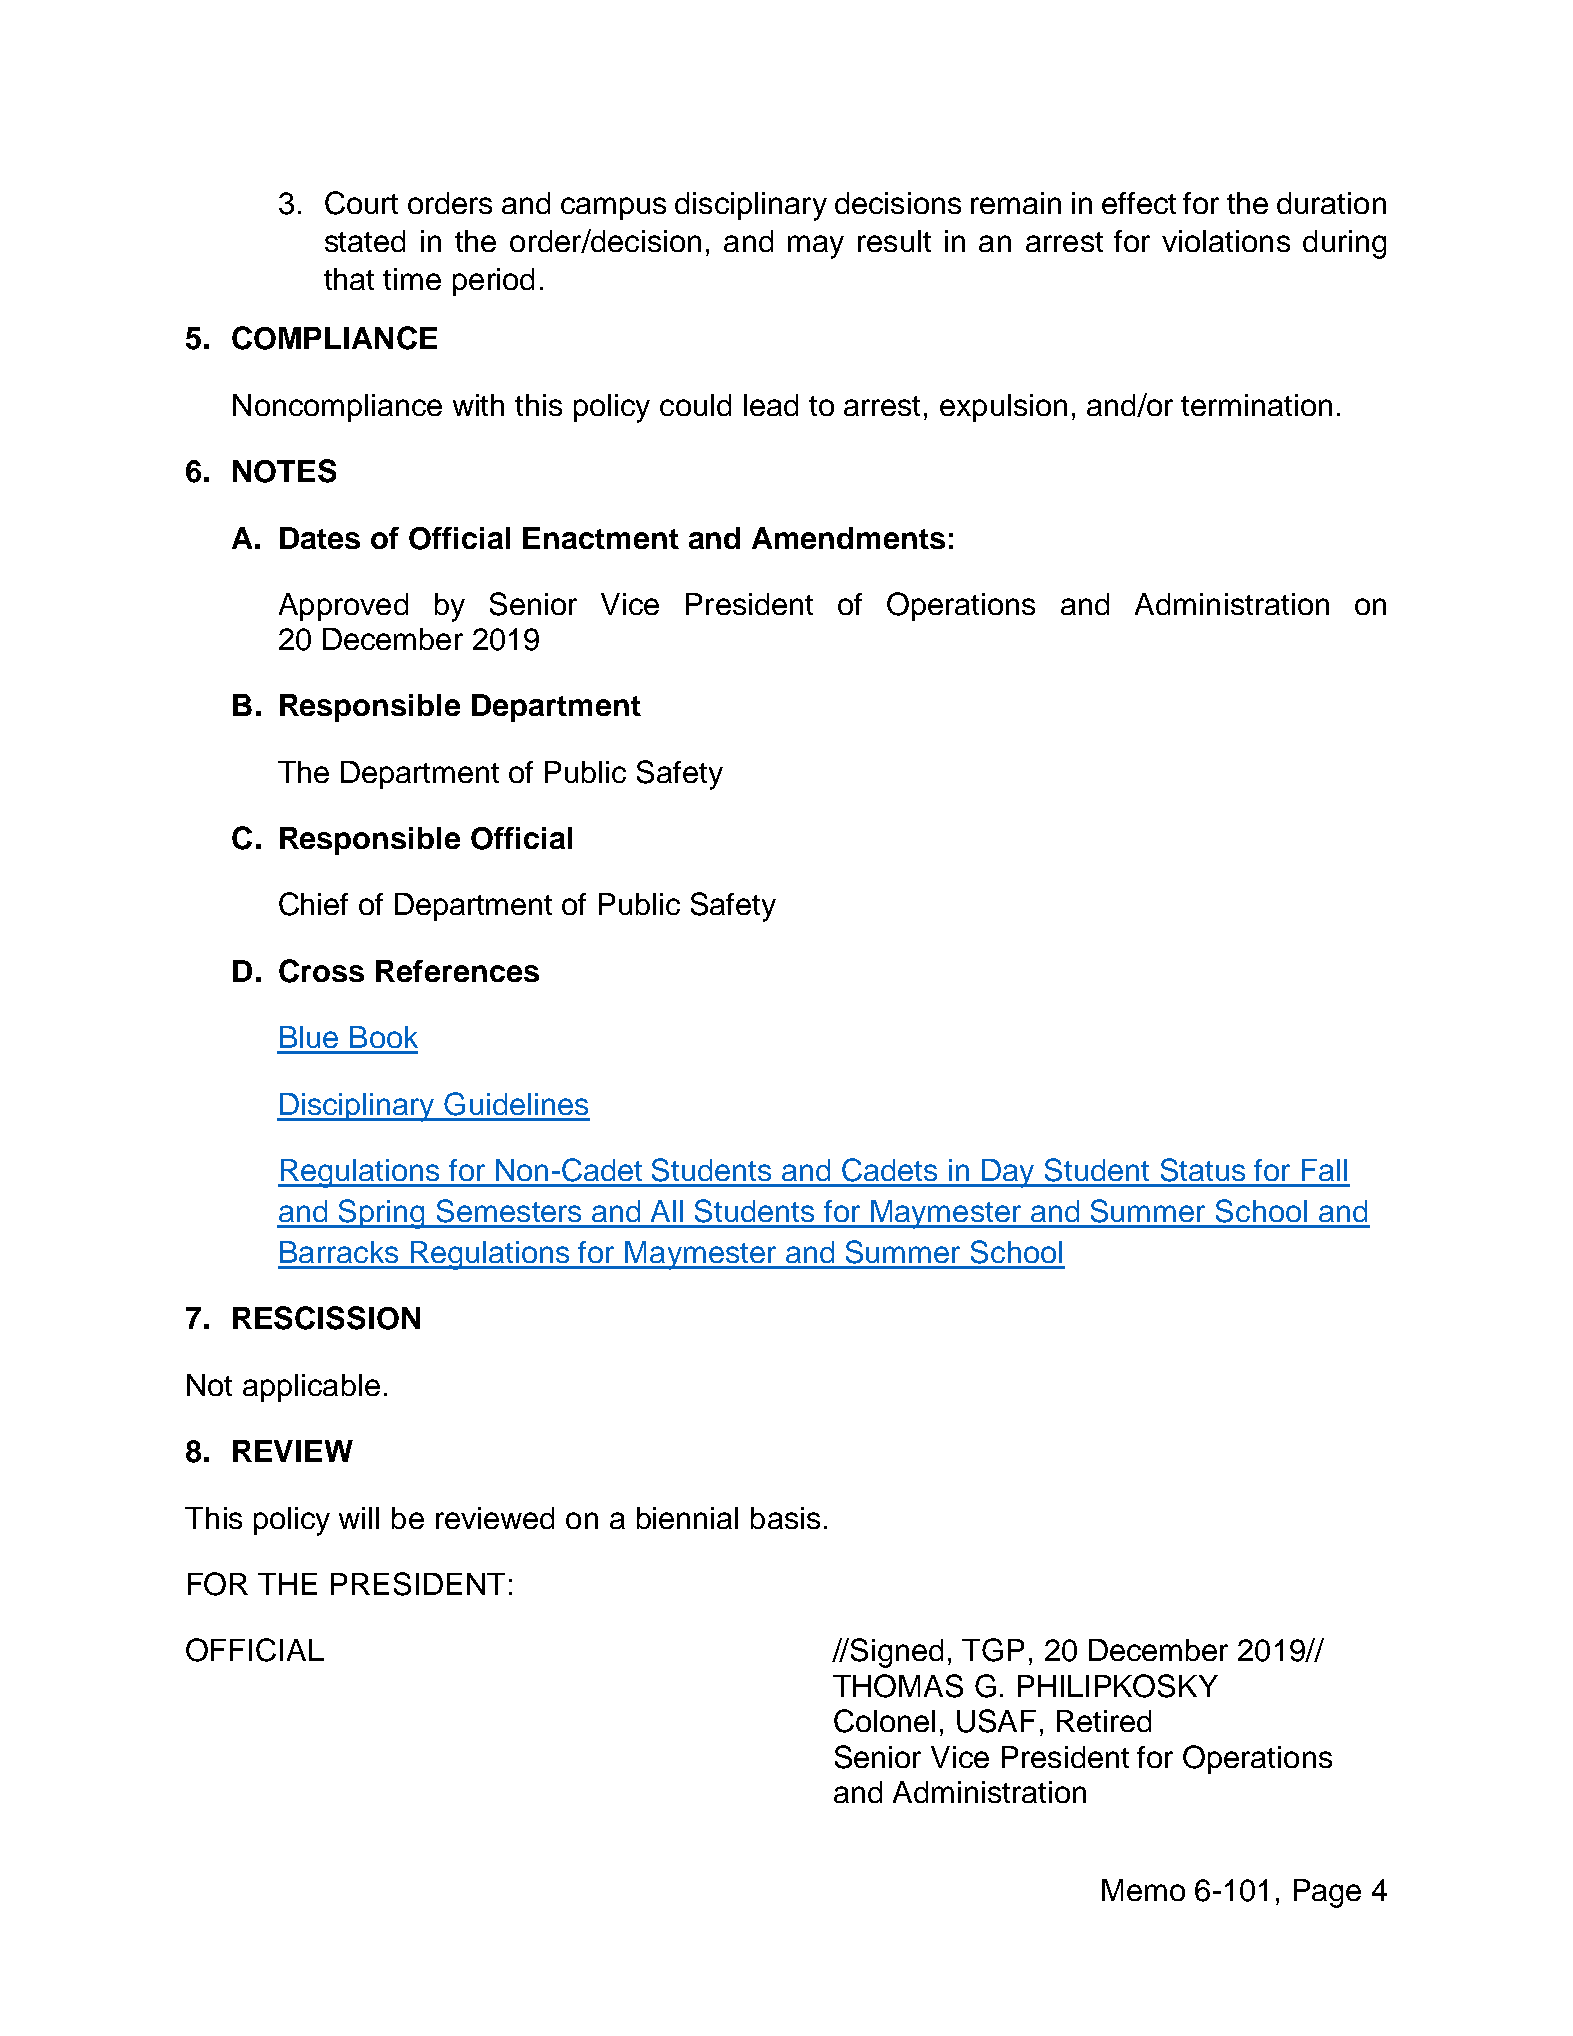 This screenshot has width=1573, height=2036. What do you see at coordinates (343, 607) in the screenshot?
I see `Approved` at bounding box center [343, 607].
